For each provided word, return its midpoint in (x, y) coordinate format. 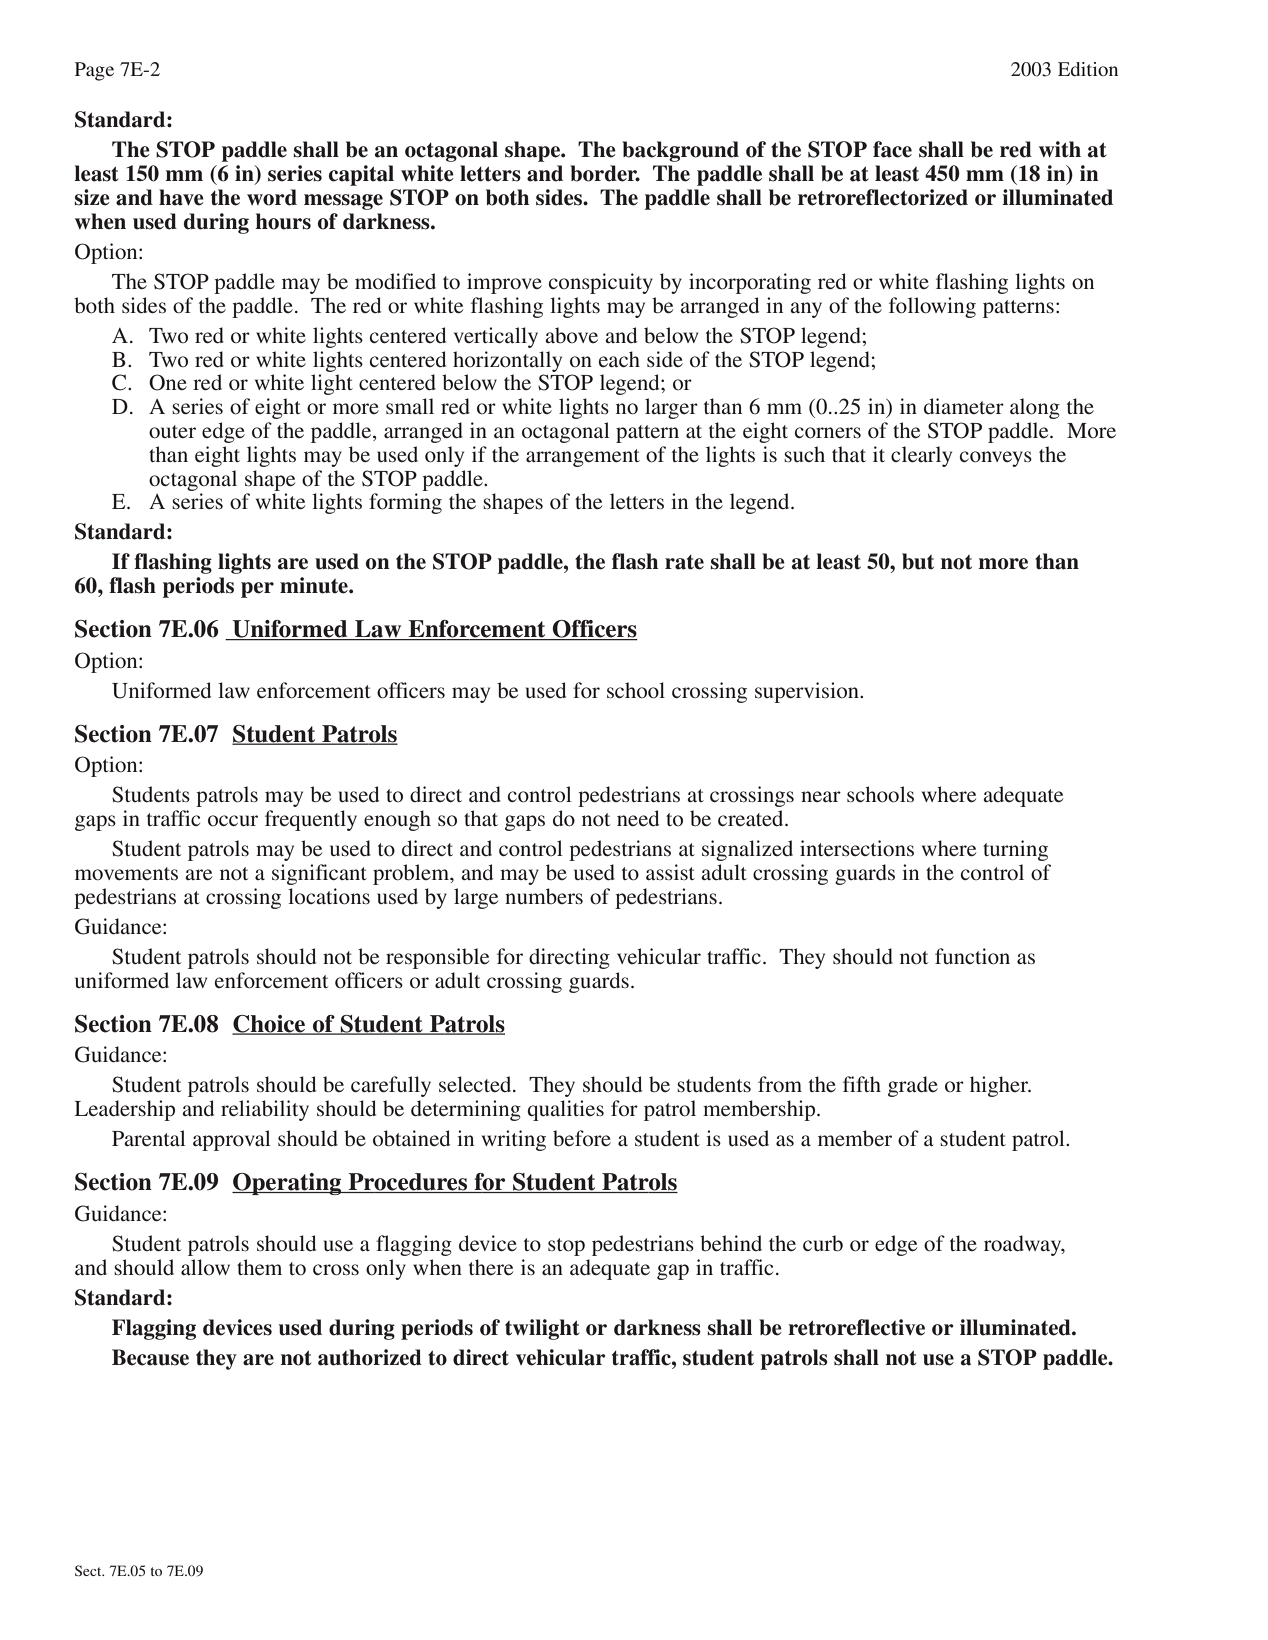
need (638, 818)
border (605, 173)
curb (823, 1243)
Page (94, 71)
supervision (808, 692)
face (892, 149)
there (491, 1267)
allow (205, 1267)
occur (233, 821)
